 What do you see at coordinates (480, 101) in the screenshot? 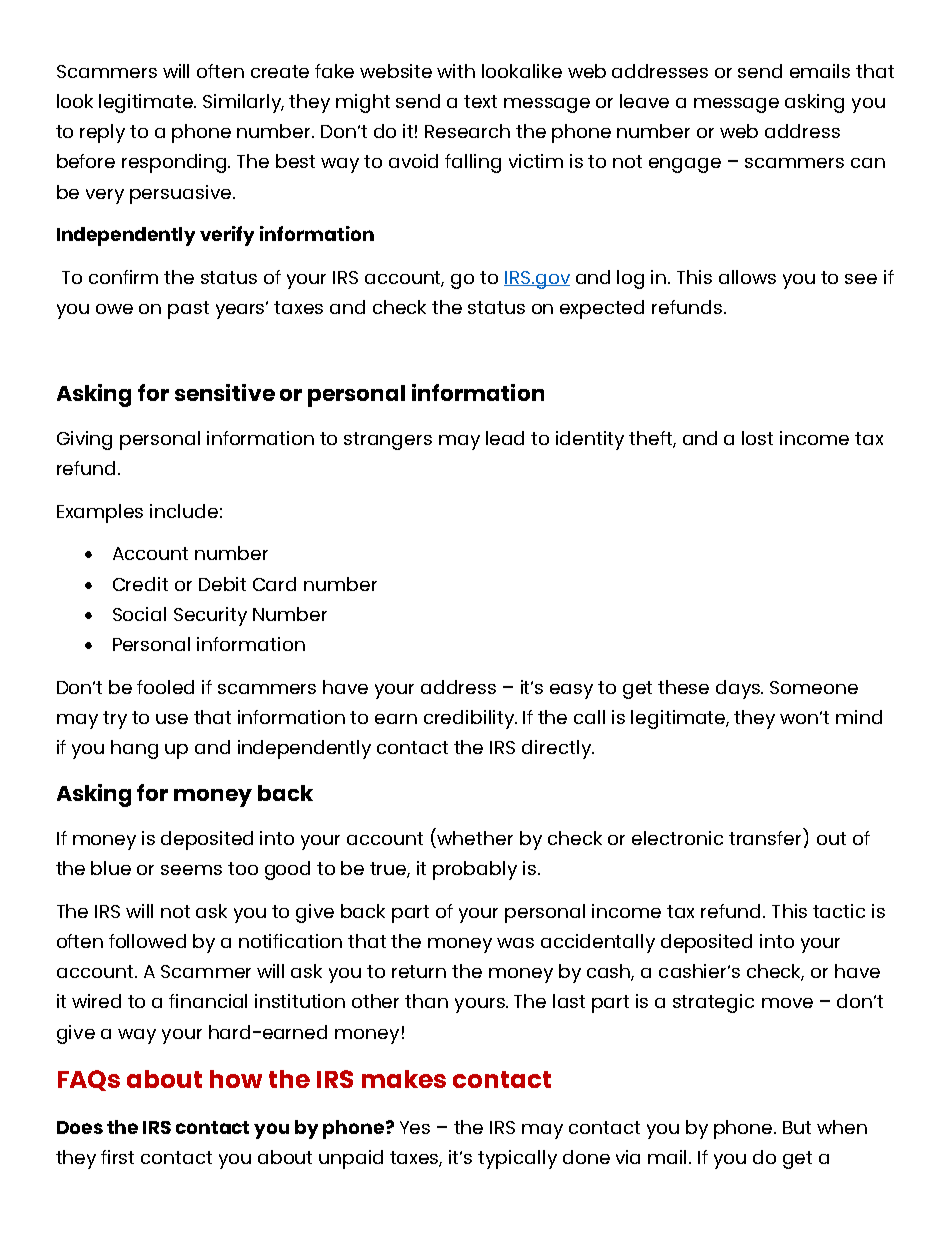
I see `text` at bounding box center [480, 101].
